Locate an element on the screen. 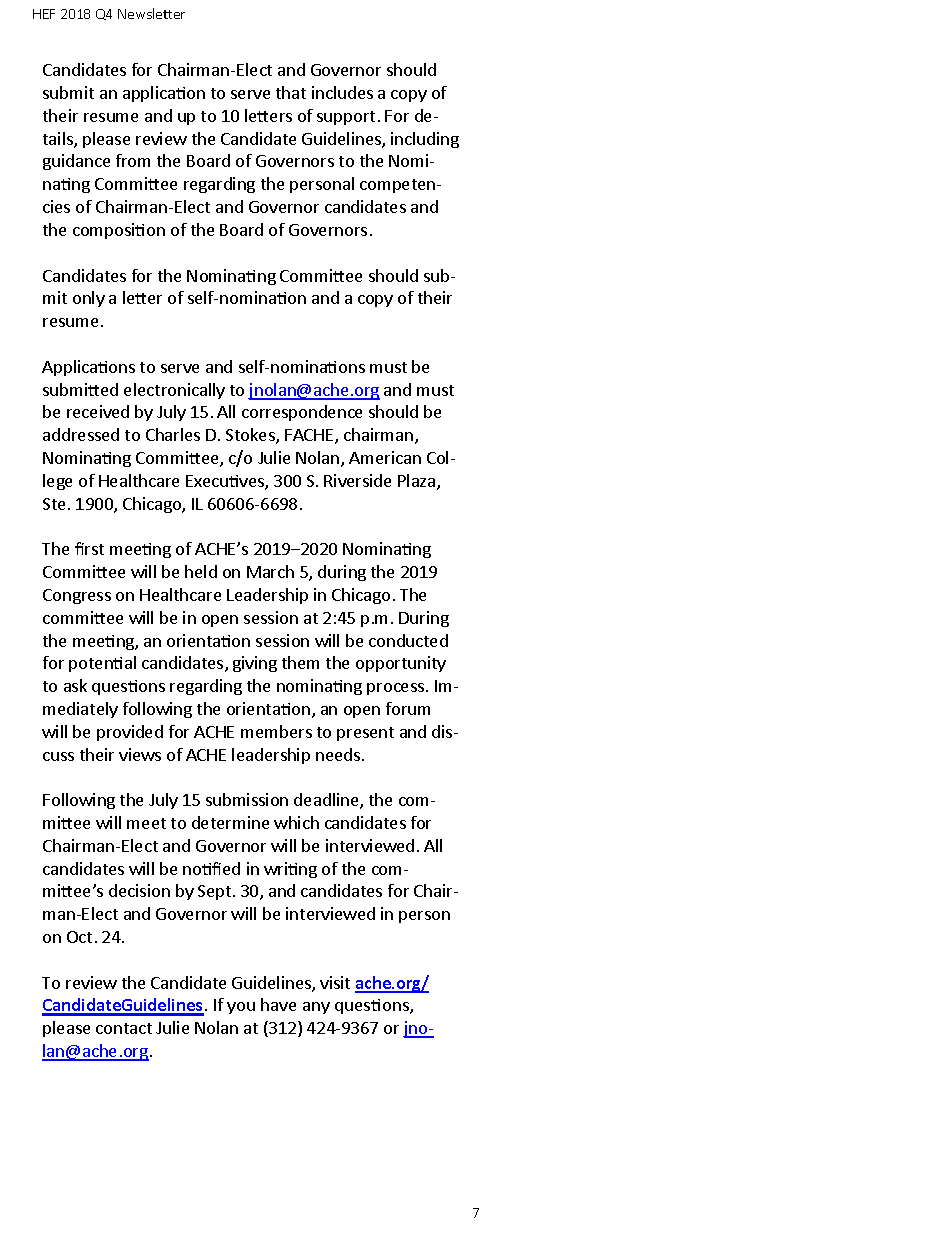  that is located at coordinates (291, 92).
